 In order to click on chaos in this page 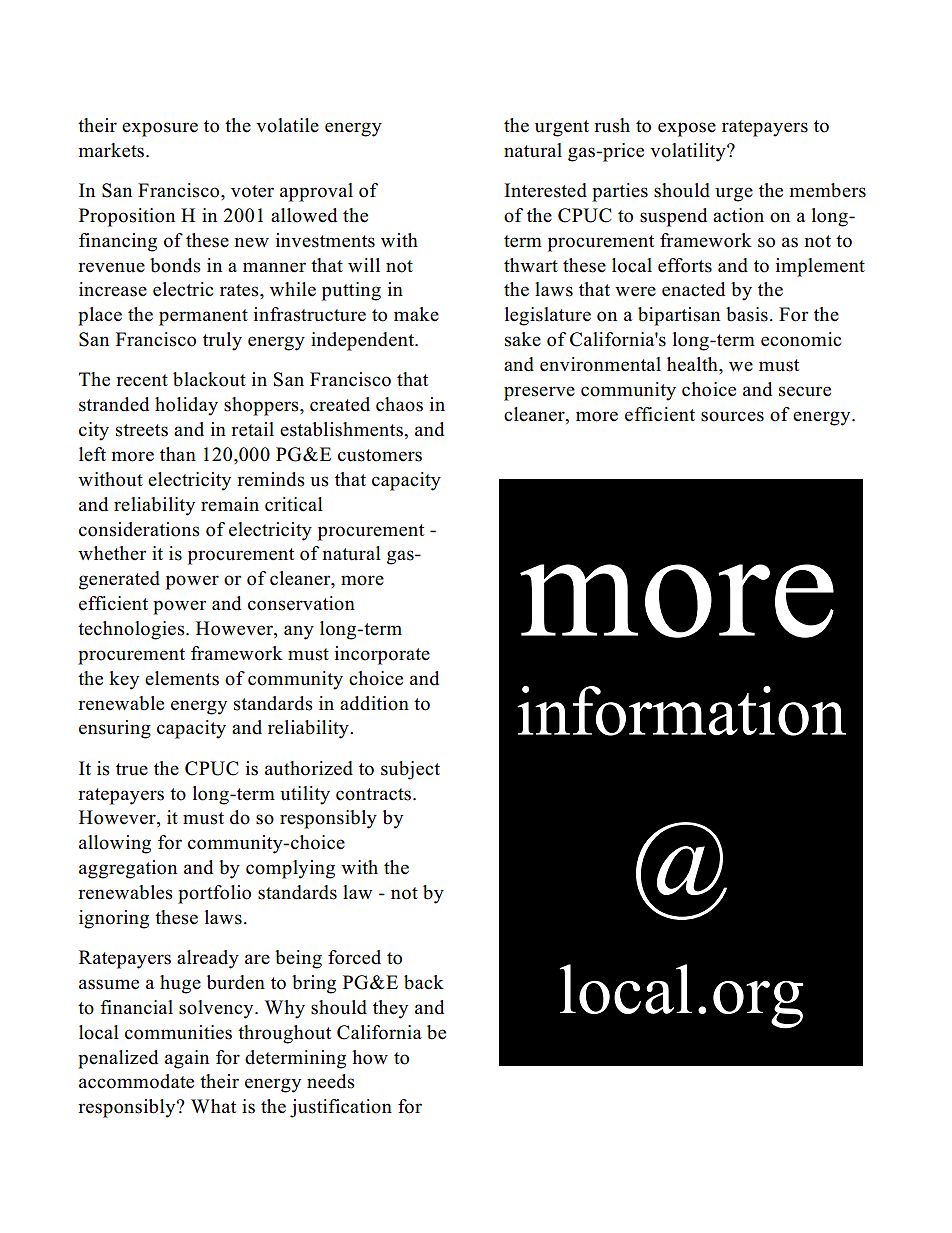, I will do `click(399, 404)`.
